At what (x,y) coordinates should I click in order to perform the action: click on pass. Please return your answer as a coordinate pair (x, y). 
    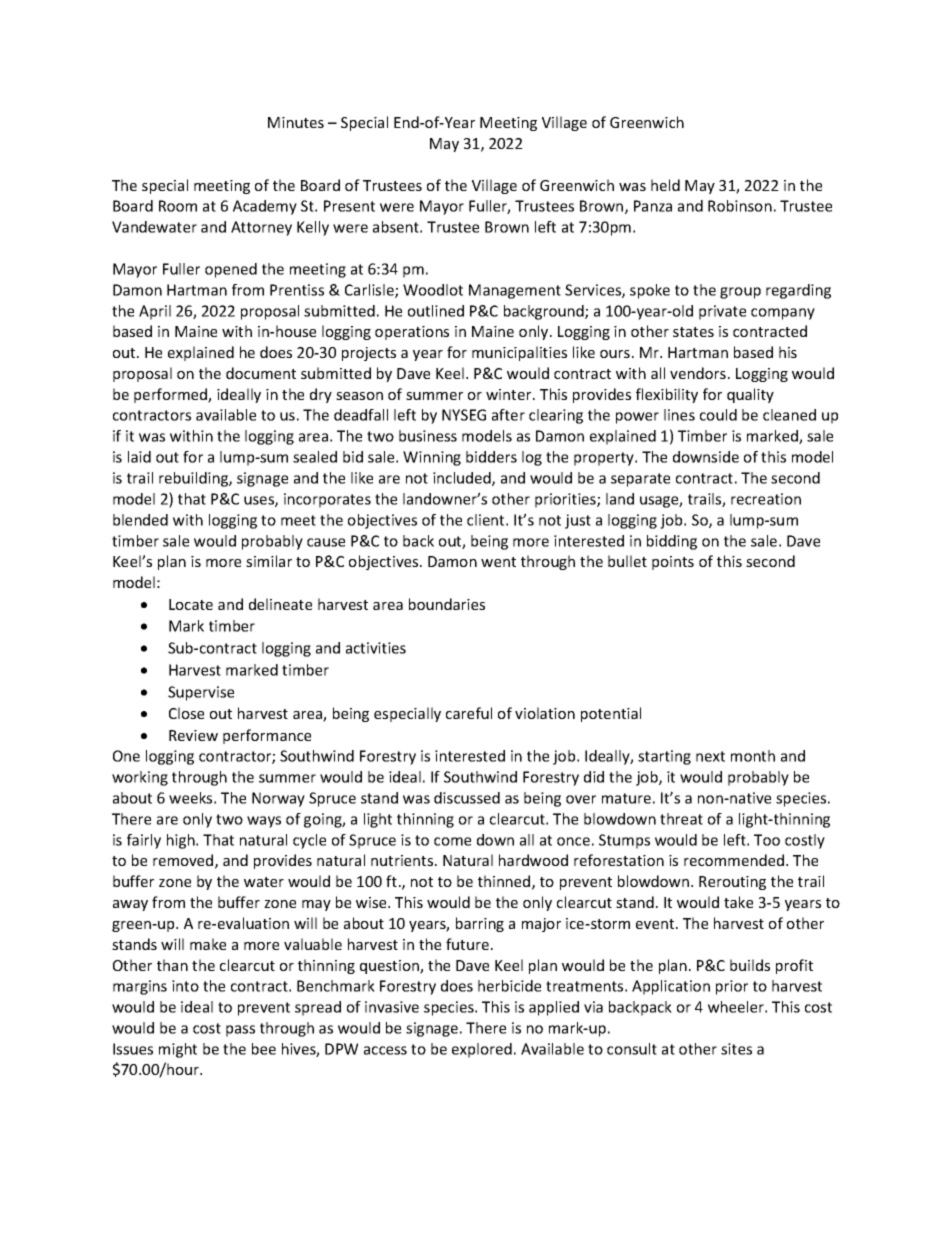
    Looking at the image, I should click on (240, 1031).
